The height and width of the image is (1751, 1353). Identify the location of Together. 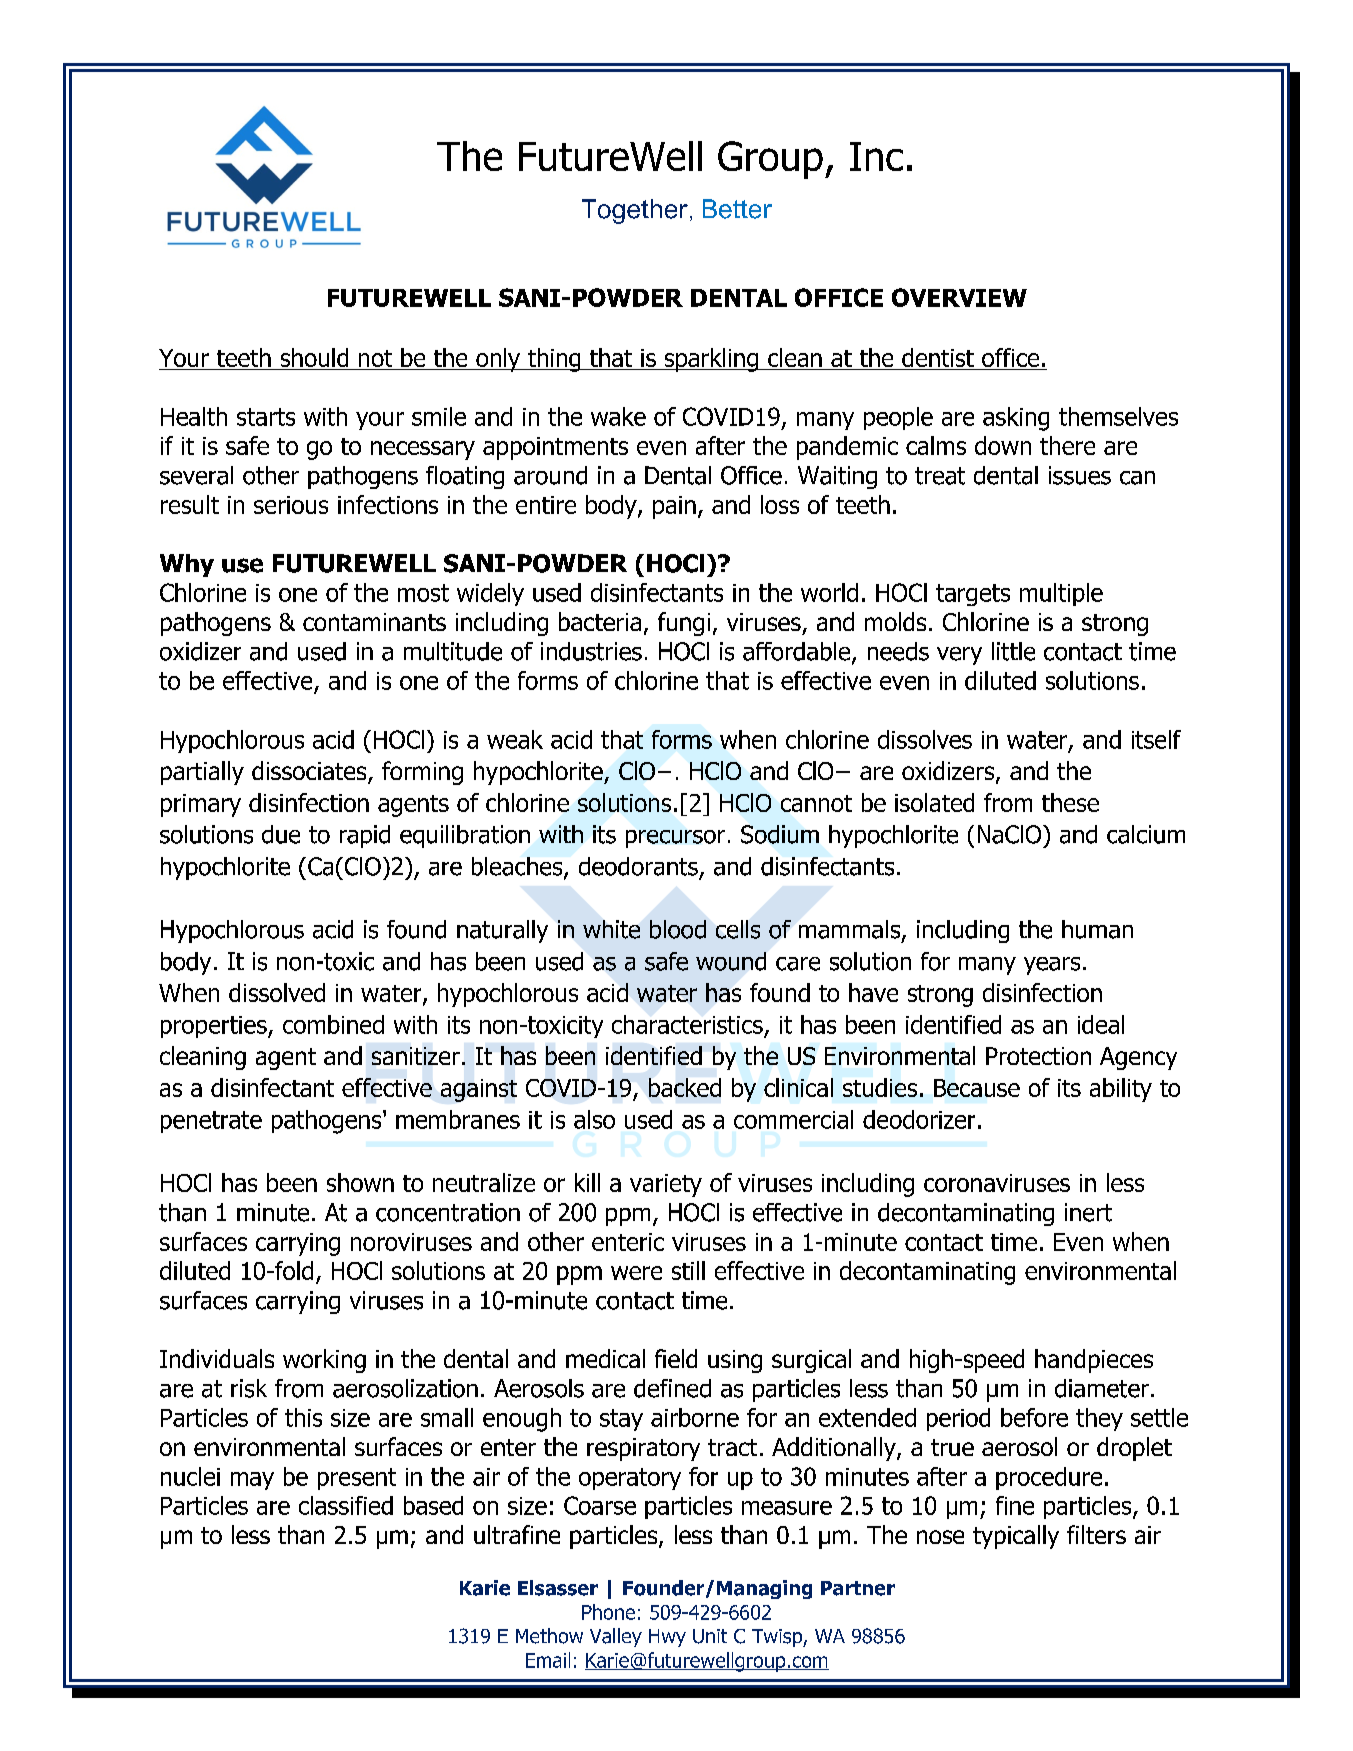
(636, 211).
